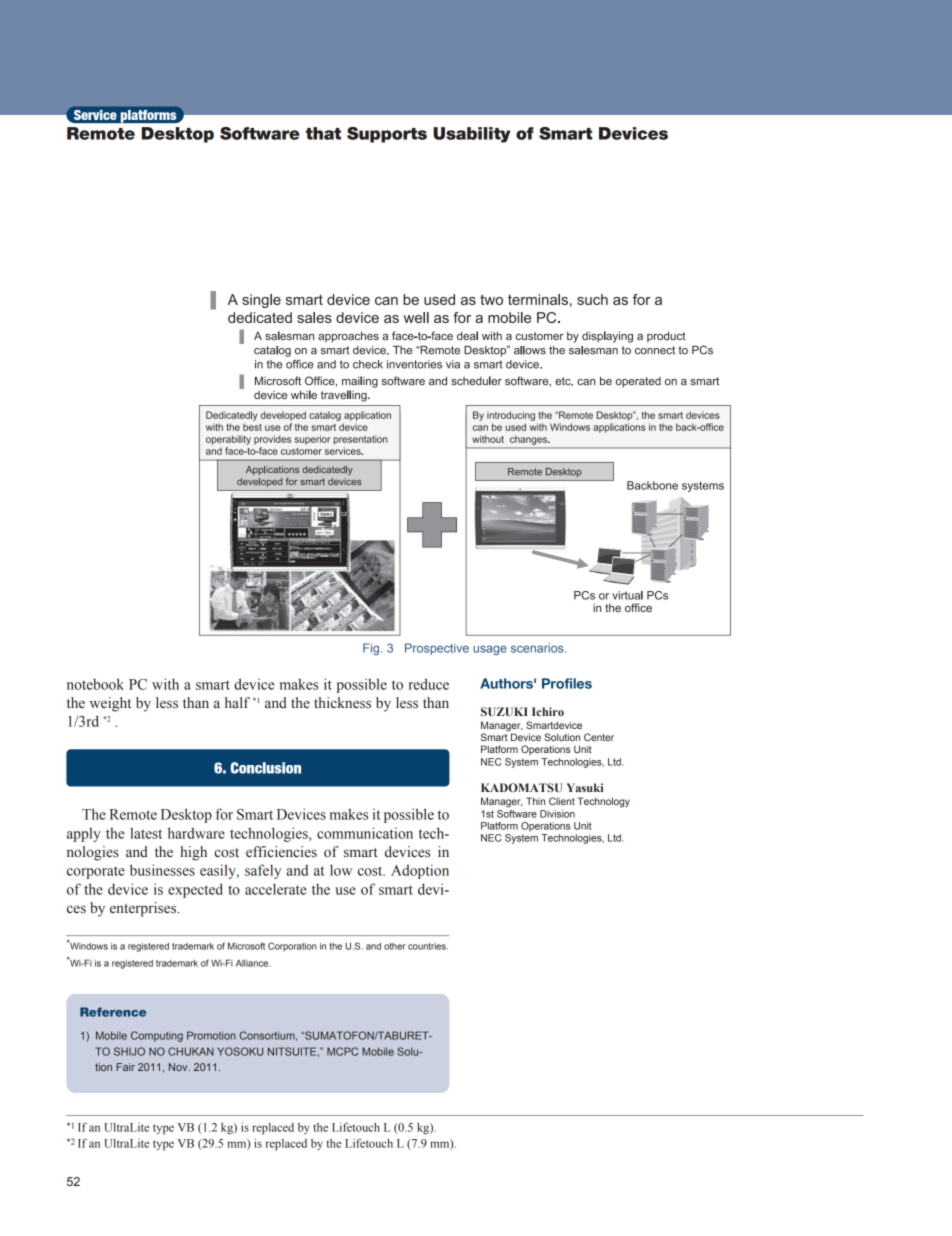  I want to click on Usability, so click(471, 135).
